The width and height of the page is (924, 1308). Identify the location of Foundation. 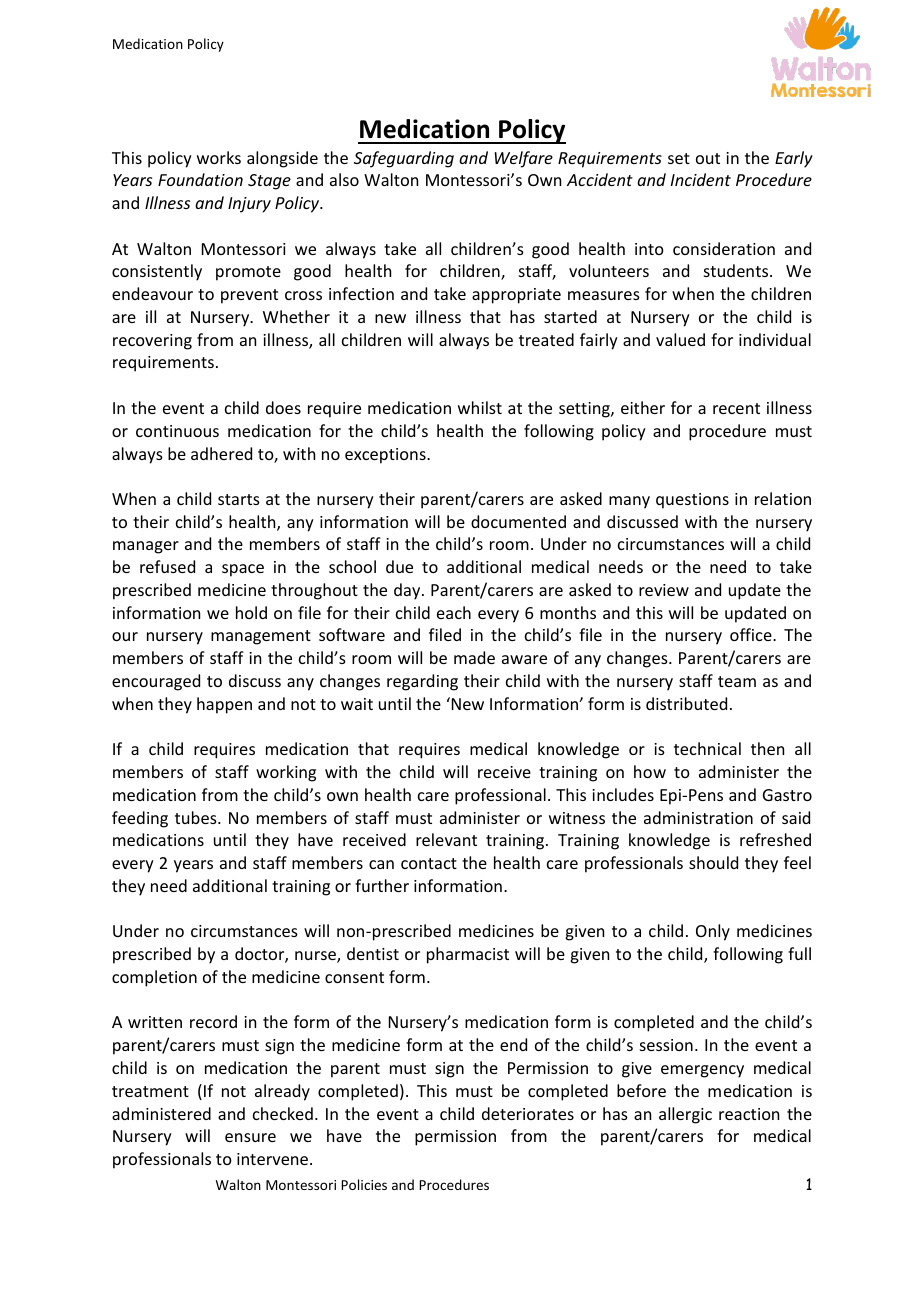
(200, 179).
